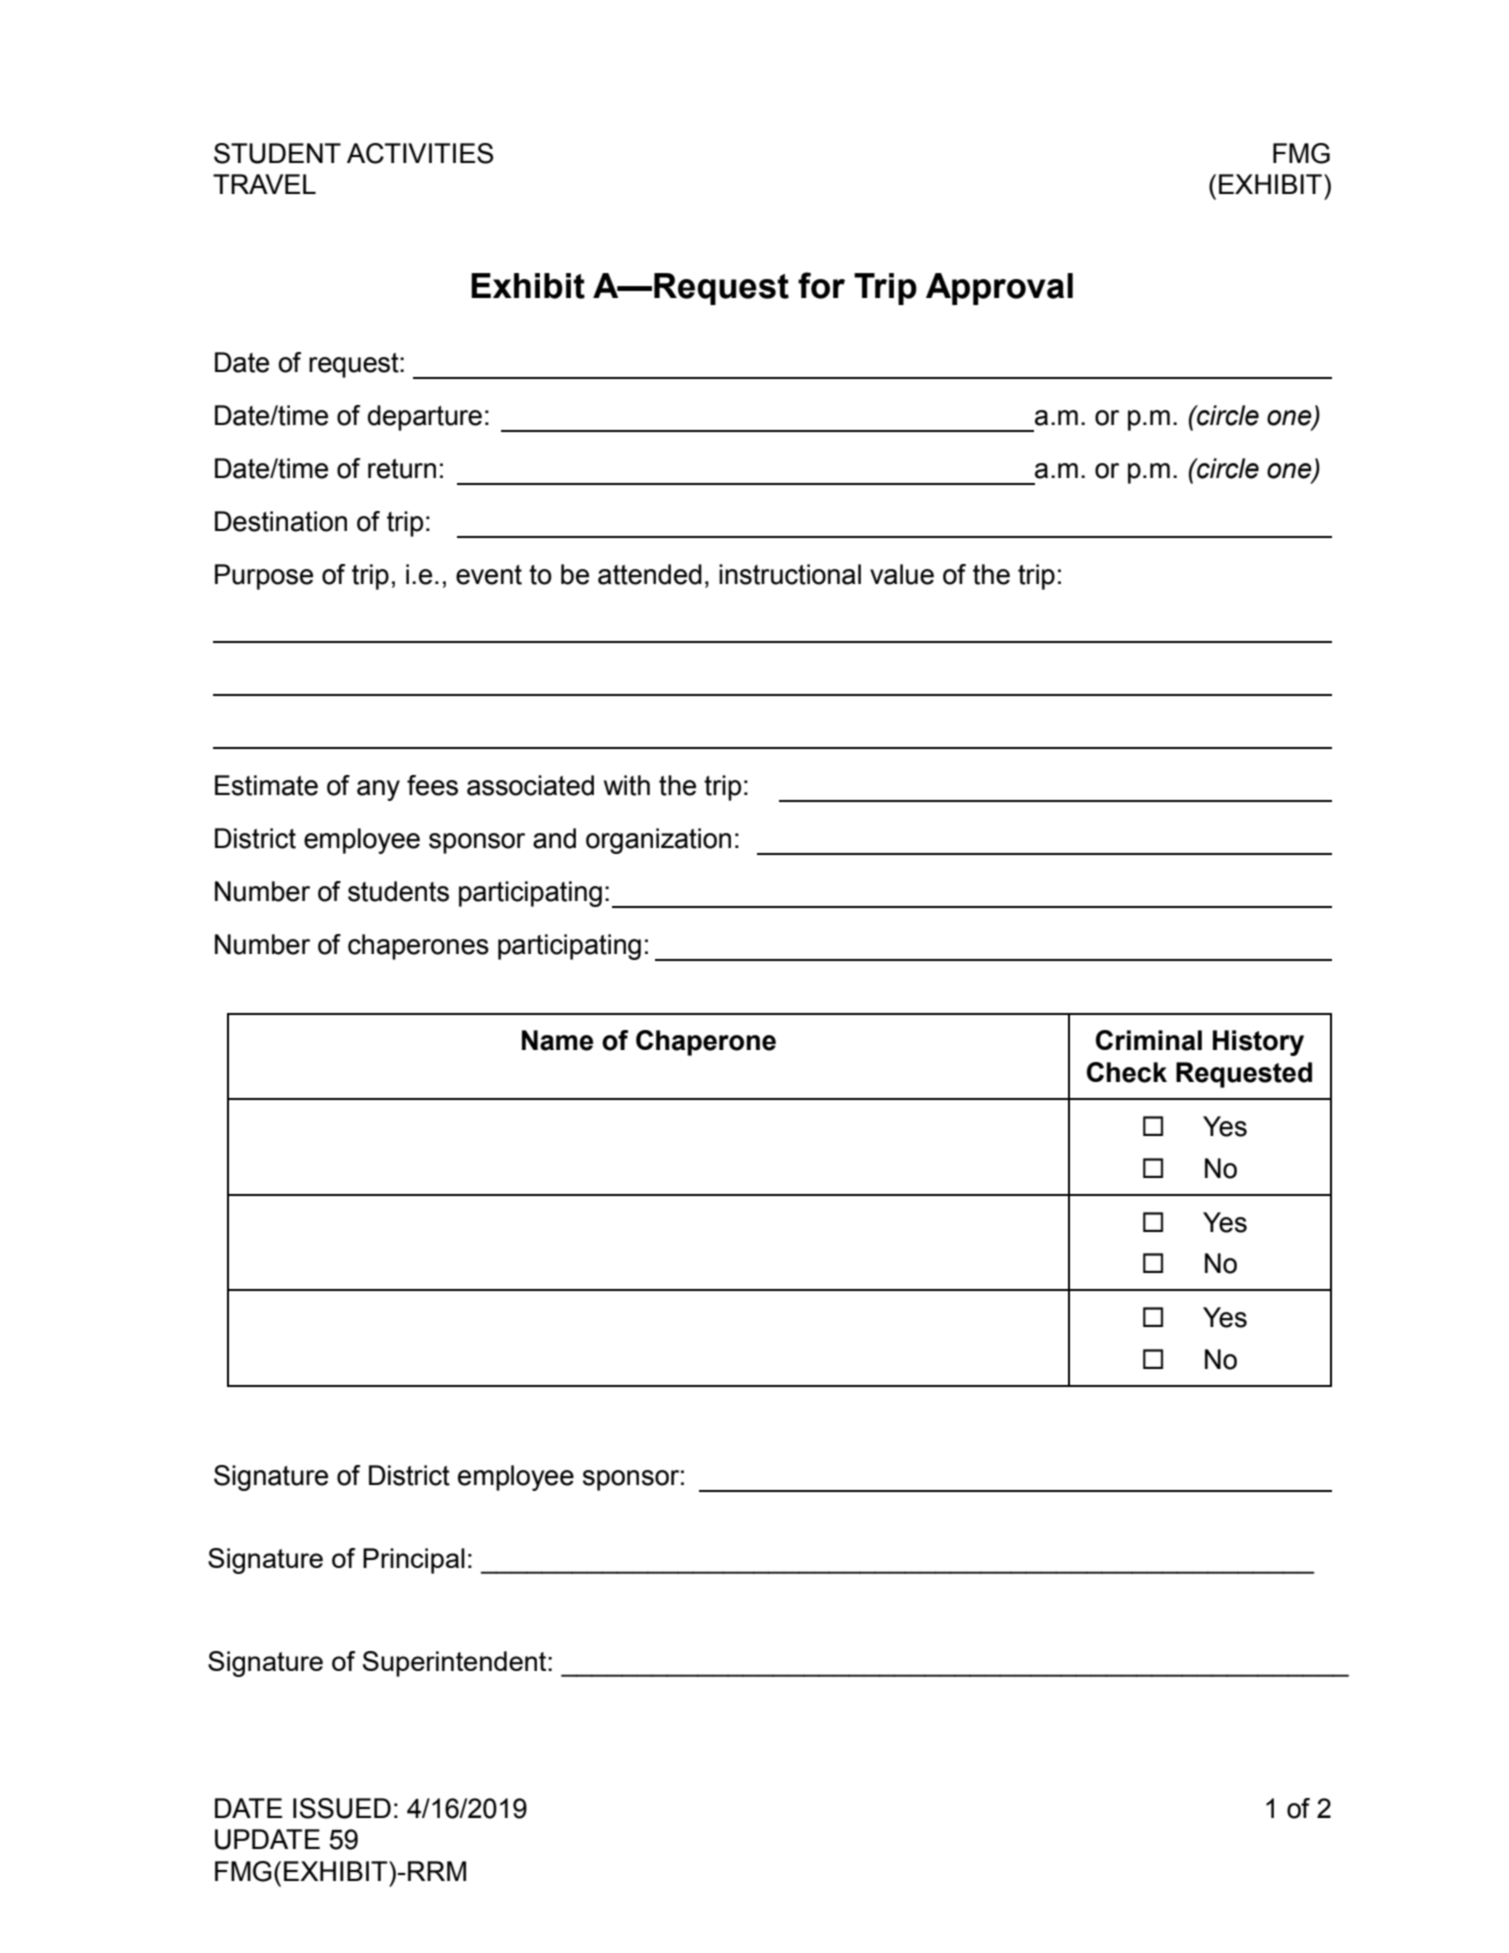 This screenshot has width=1509, height=1953. Describe the element at coordinates (378, 790) in the screenshot. I see `any` at that location.
